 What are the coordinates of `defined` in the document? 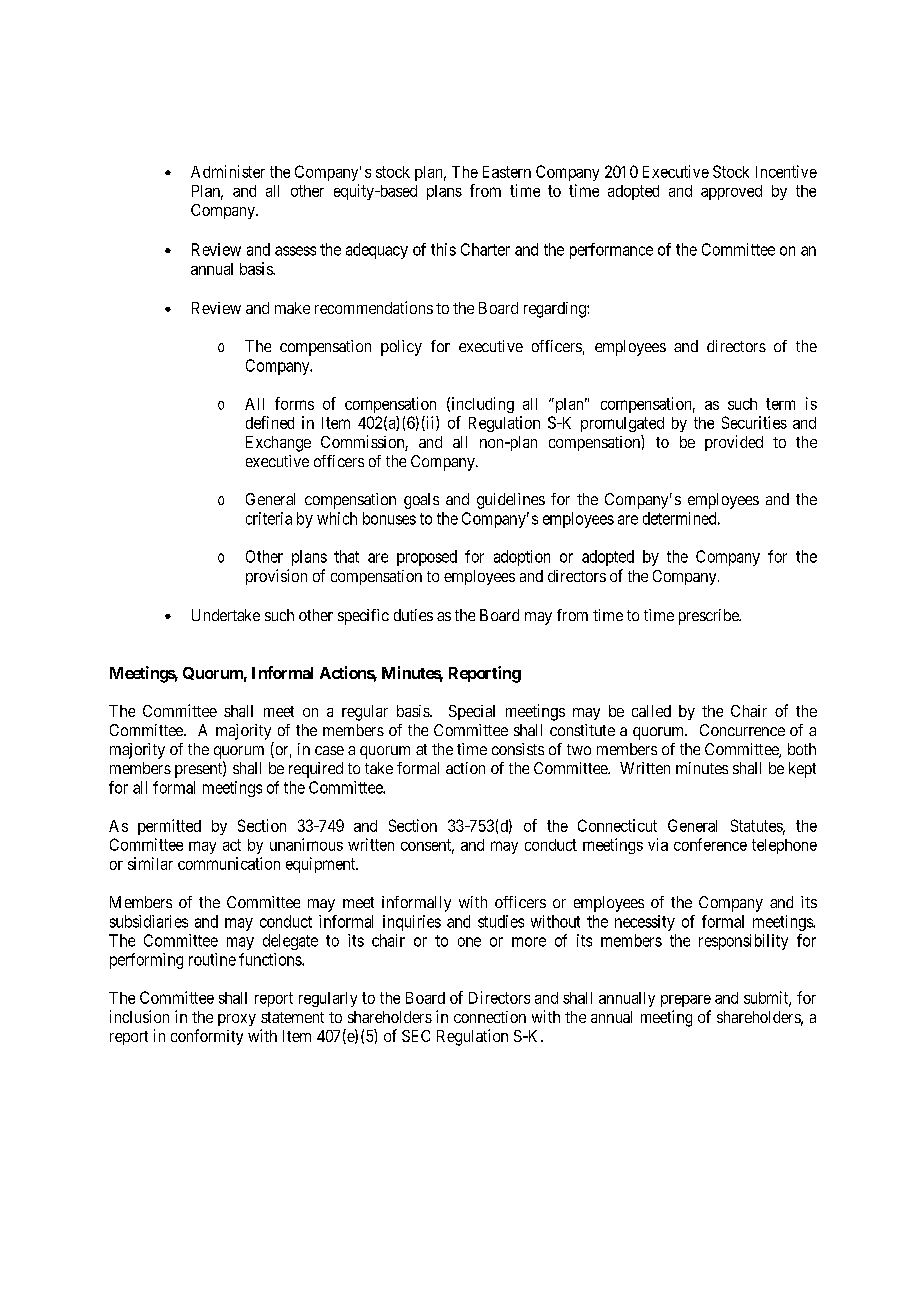 It's located at (270, 422).
